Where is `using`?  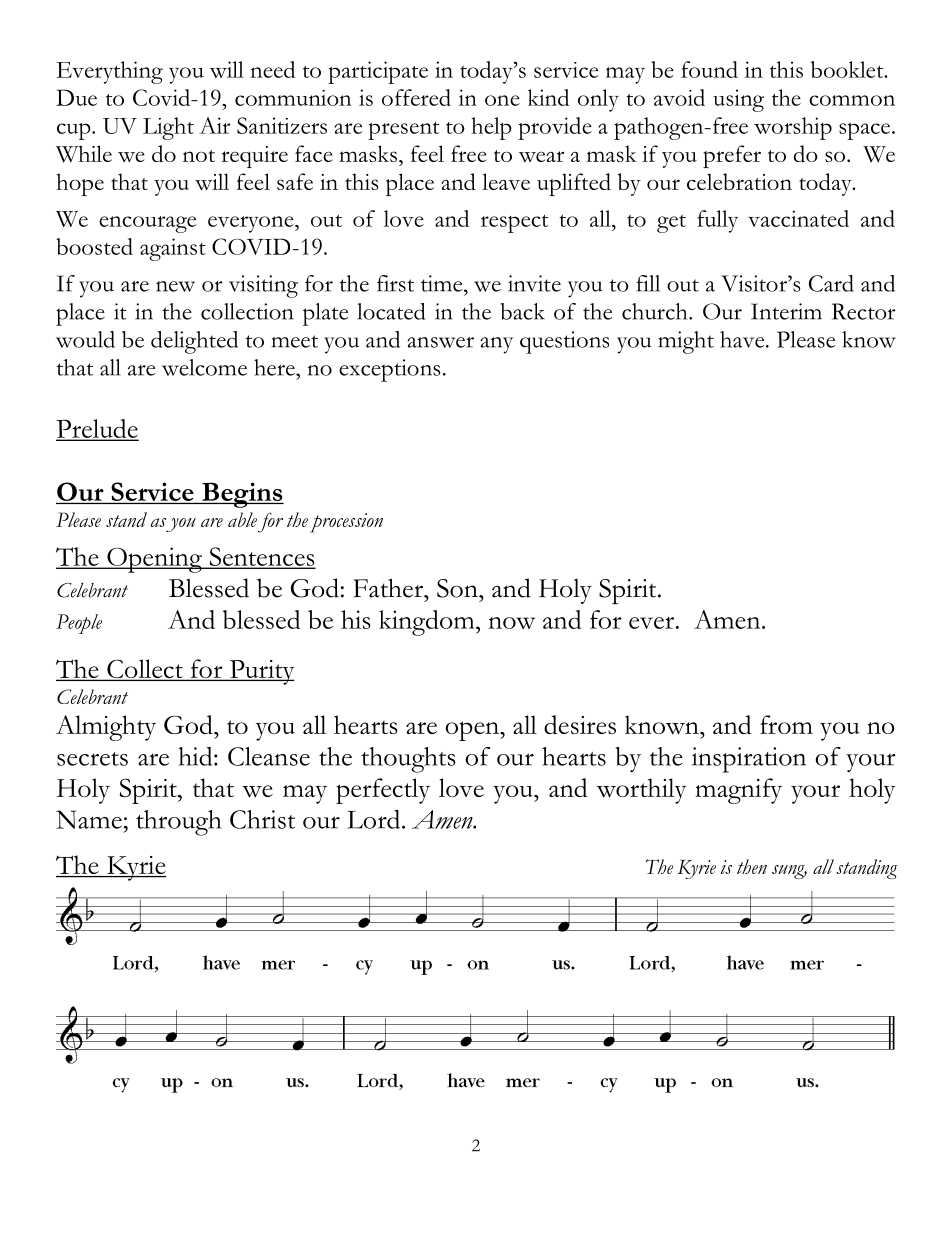
using is located at coordinates (738, 100).
